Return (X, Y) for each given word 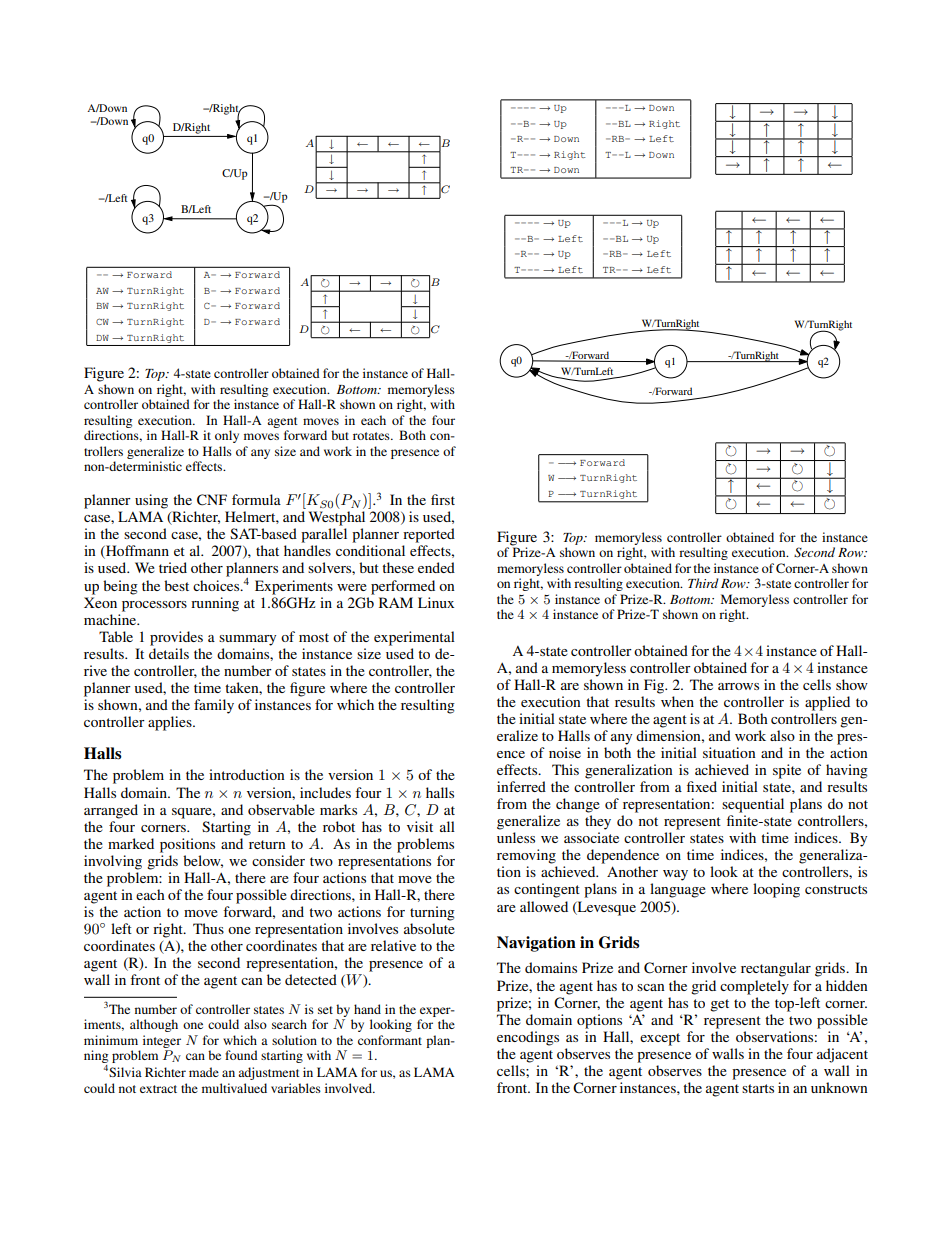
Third (703, 583)
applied (827, 703)
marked (131, 843)
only (227, 436)
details (169, 653)
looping (776, 890)
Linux (436, 602)
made (204, 1072)
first (443, 499)
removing (526, 856)
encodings (528, 1038)
